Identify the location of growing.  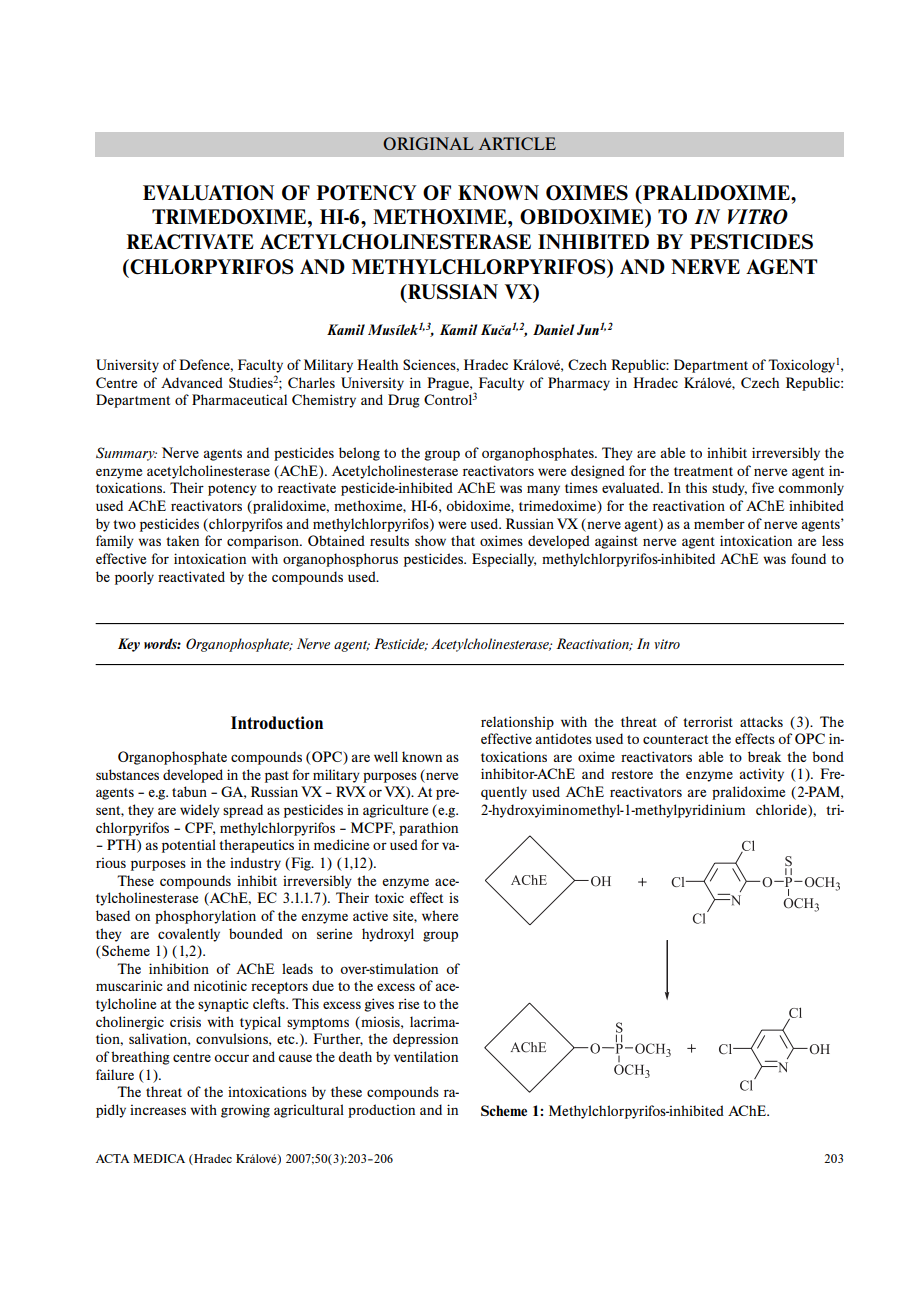
(245, 1111).
